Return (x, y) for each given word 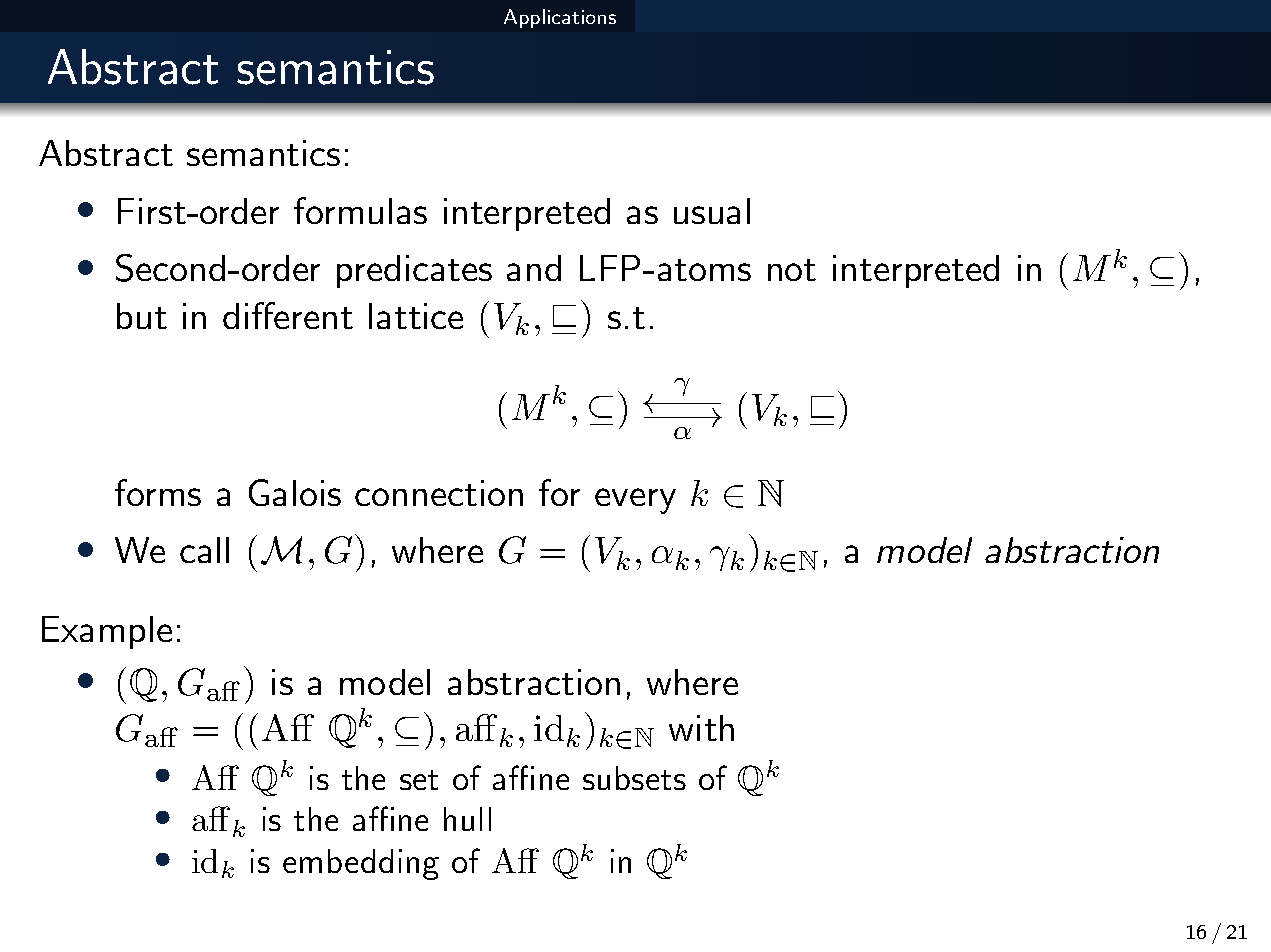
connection (439, 493)
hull (467, 819)
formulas (360, 210)
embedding (361, 864)
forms (158, 492)
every (635, 501)
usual (712, 211)
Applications (560, 18)
